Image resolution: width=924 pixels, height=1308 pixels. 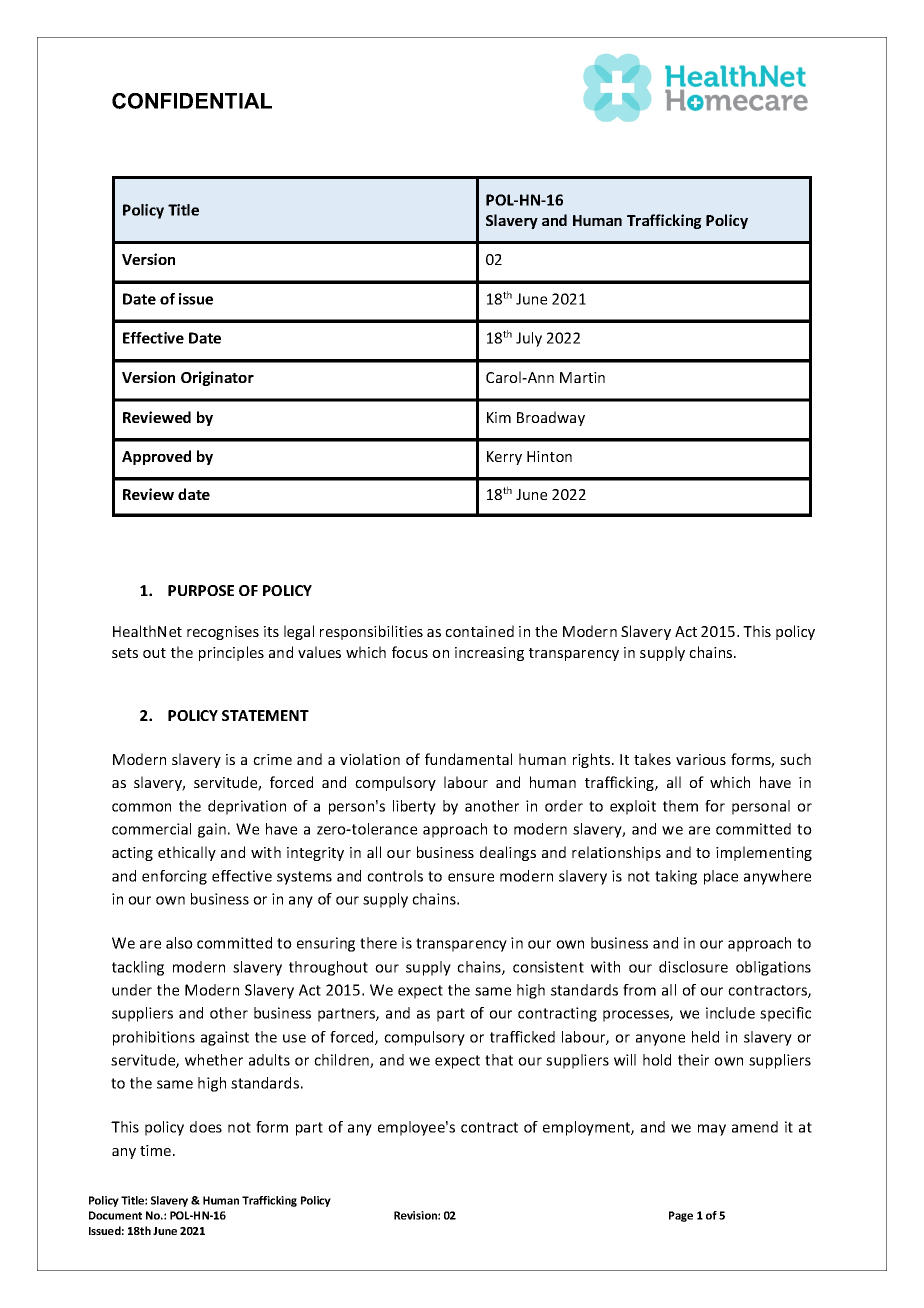 What do you see at coordinates (192, 101) in the screenshot?
I see `CONFIDENTIAL` at bounding box center [192, 101].
